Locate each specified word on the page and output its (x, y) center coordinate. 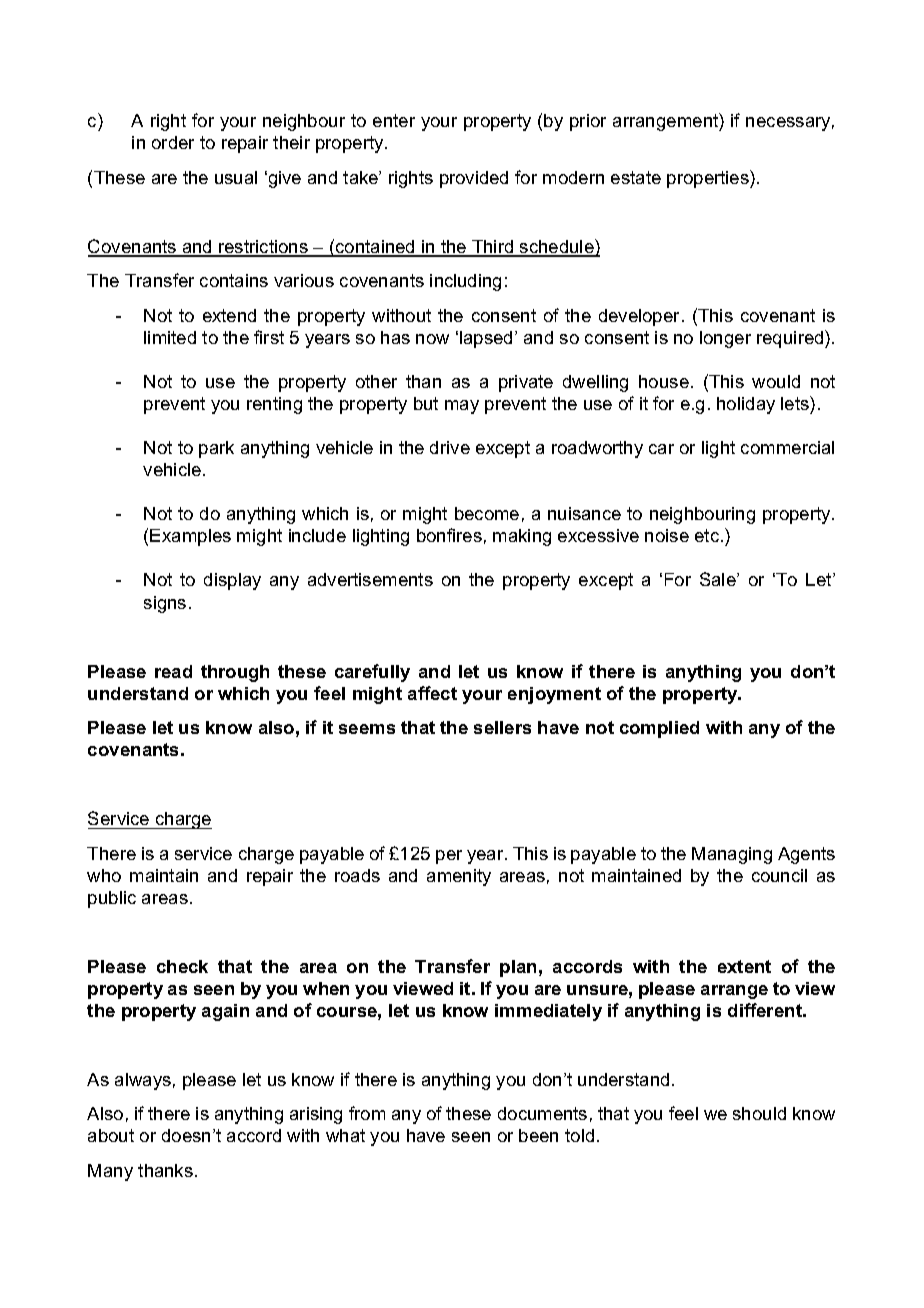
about (111, 1135)
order (173, 142)
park (216, 449)
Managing (732, 855)
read (173, 671)
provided (474, 179)
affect (432, 693)
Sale (719, 579)
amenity (459, 877)
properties (709, 179)
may (462, 407)
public (112, 899)
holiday (746, 405)
